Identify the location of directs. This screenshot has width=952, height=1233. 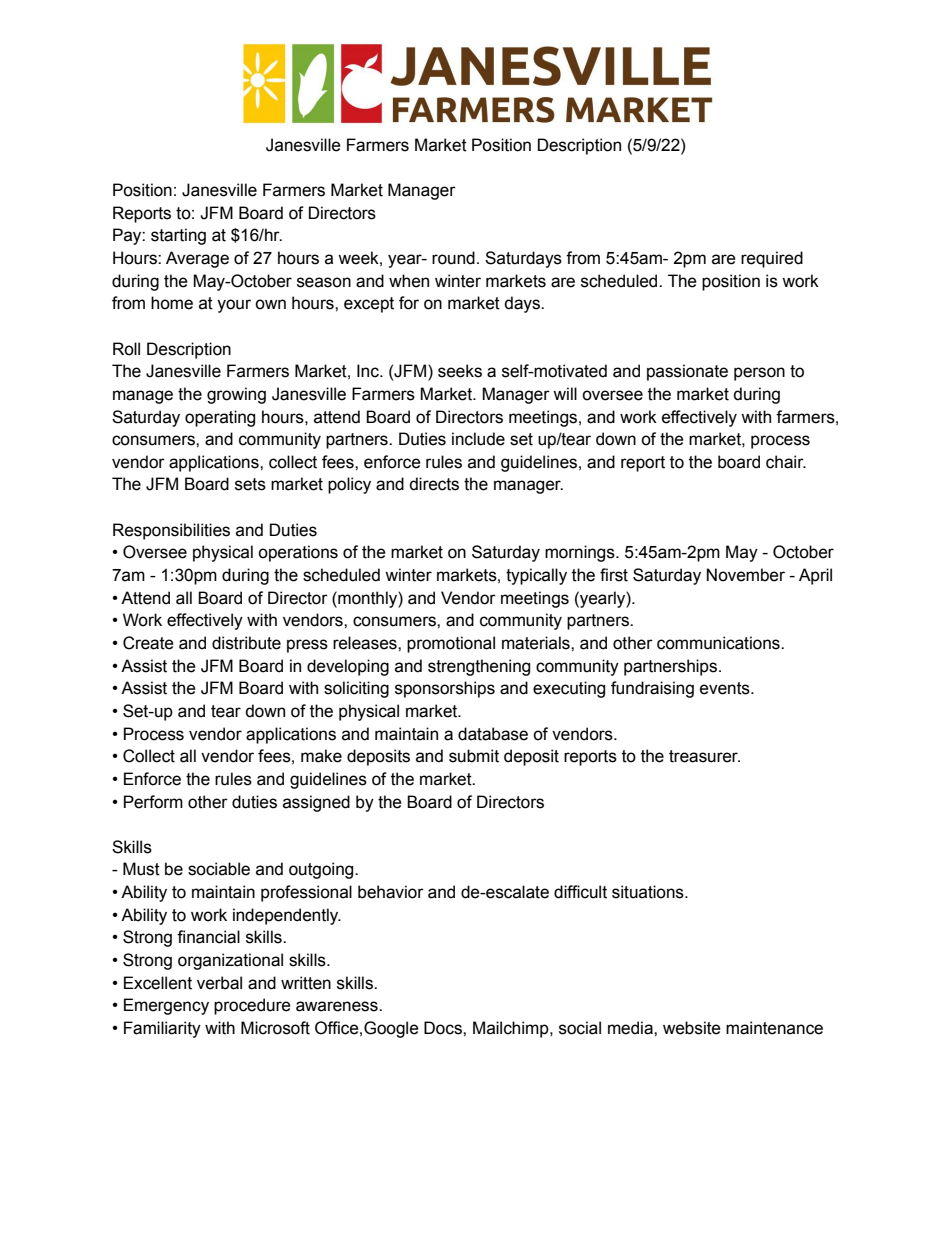
(434, 484).
